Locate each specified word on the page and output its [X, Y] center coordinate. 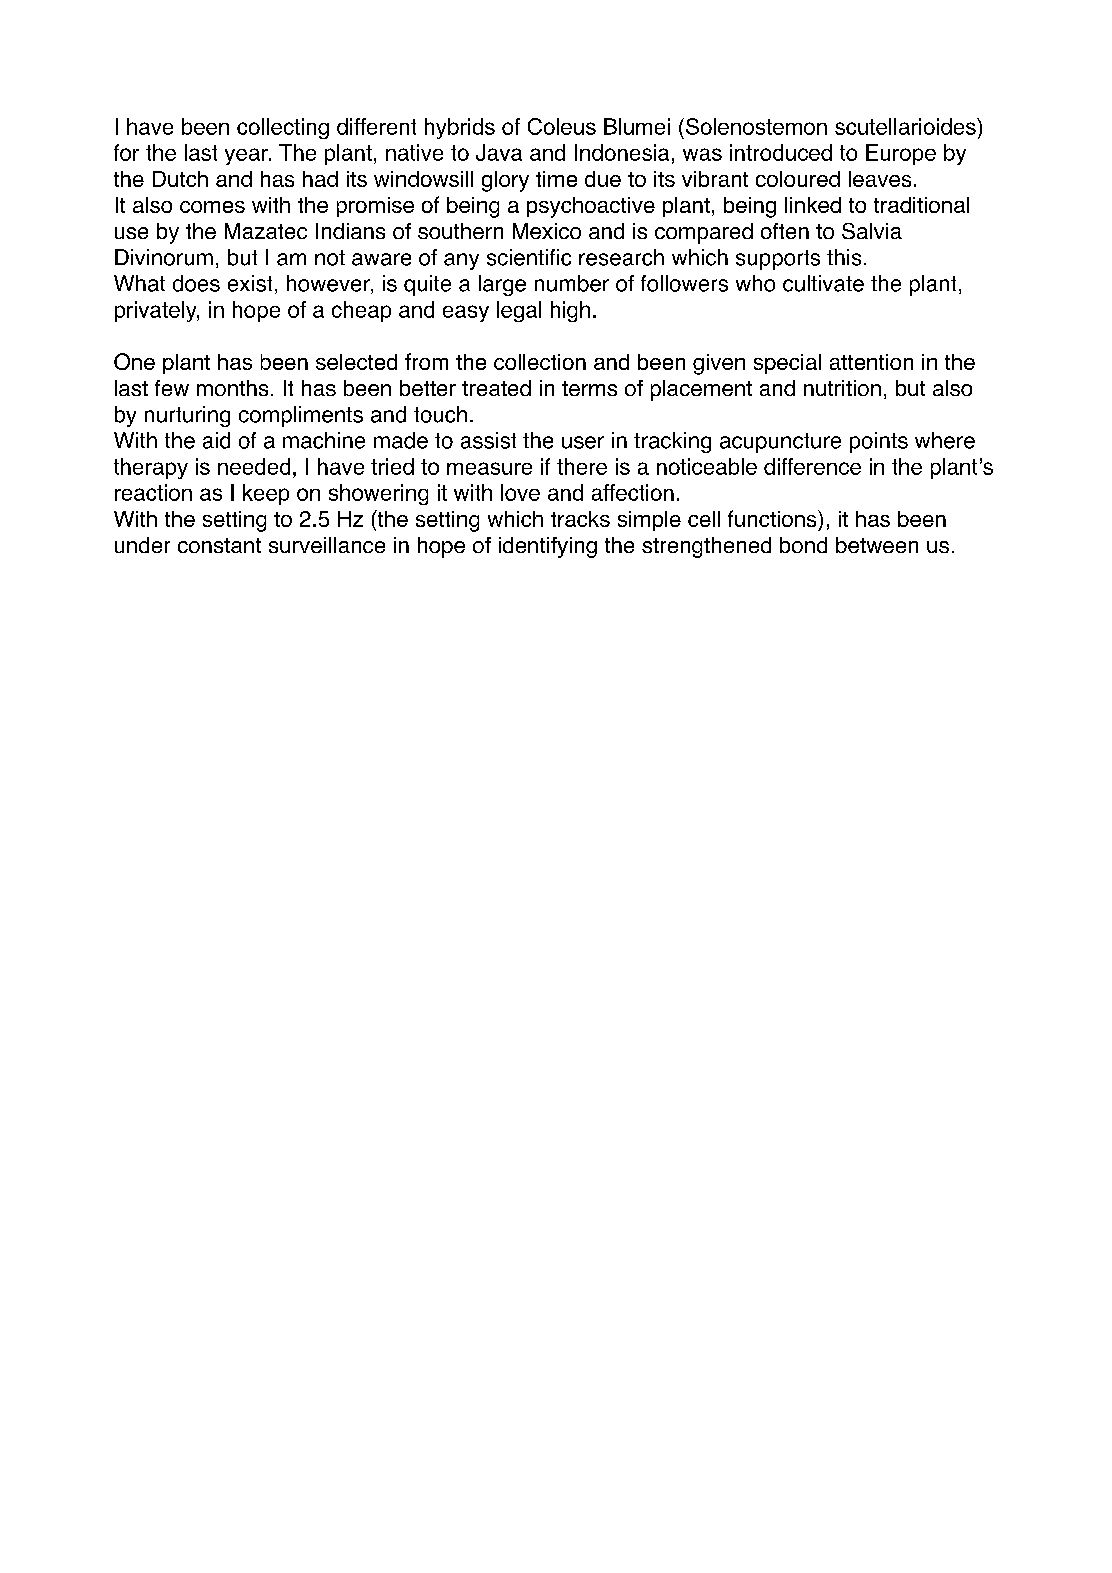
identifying [548, 547]
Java [499, 152]
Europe [901, 154]
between [877, 545]
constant [219, 545]
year [247, 156]
